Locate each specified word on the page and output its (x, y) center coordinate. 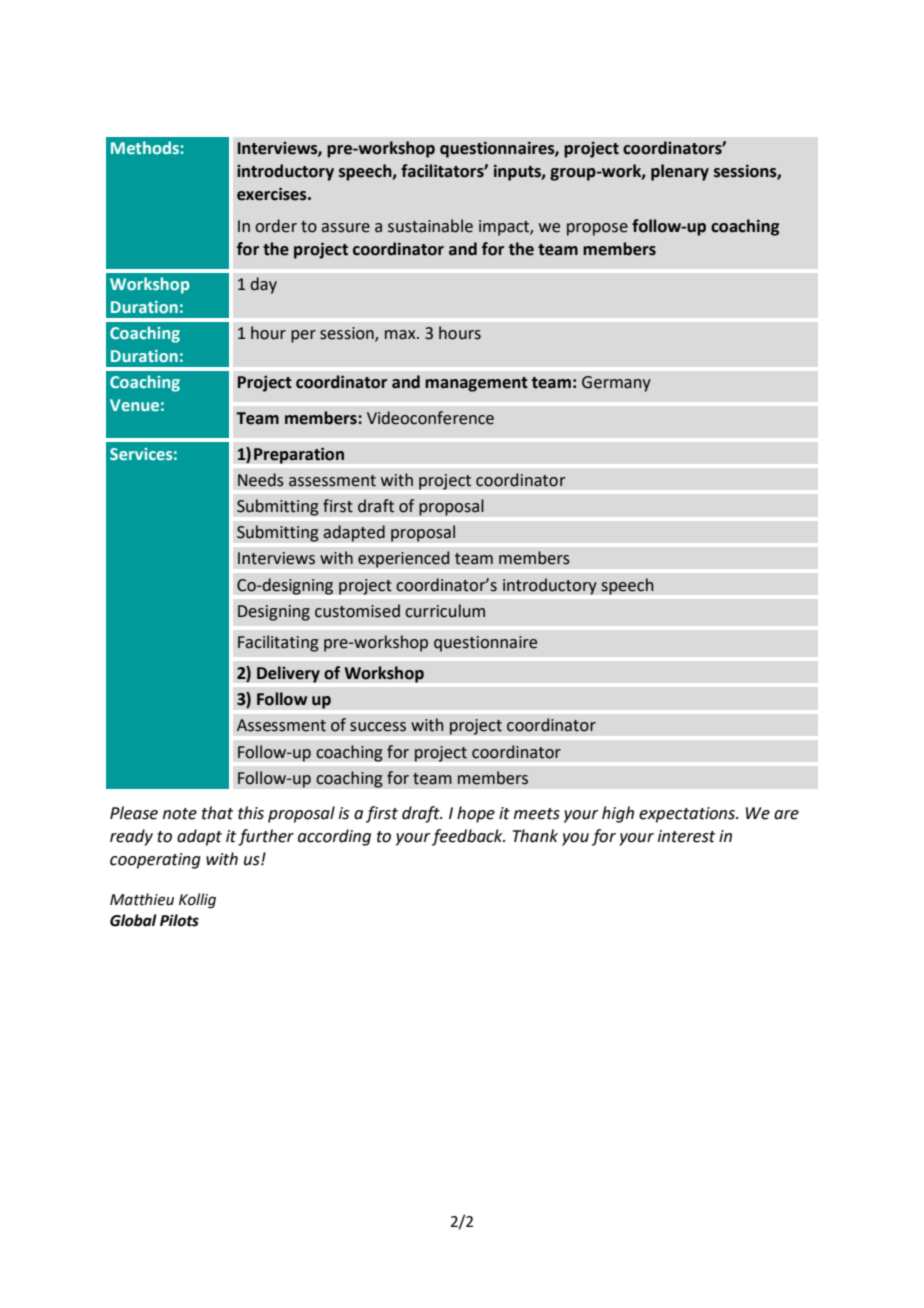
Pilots (179, 920)
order (276, 226)
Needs (261, 480)
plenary (680, 172)
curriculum (445, 611)
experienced (404, 559)
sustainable (430, 226)
